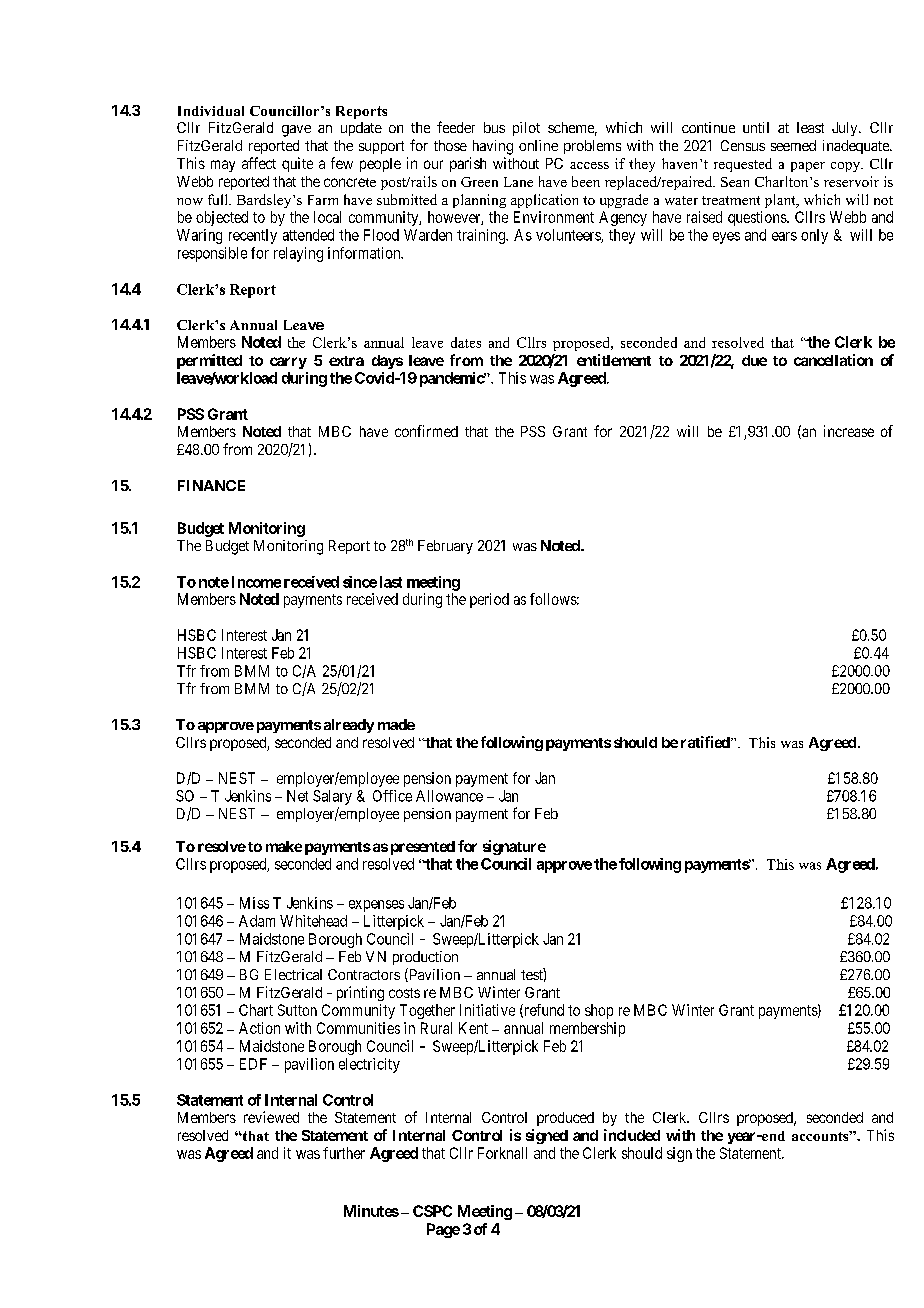  What do you see at coordinates (793, 145) in the screenshot?
I see `seemed` at bounding box center [793, 145].
